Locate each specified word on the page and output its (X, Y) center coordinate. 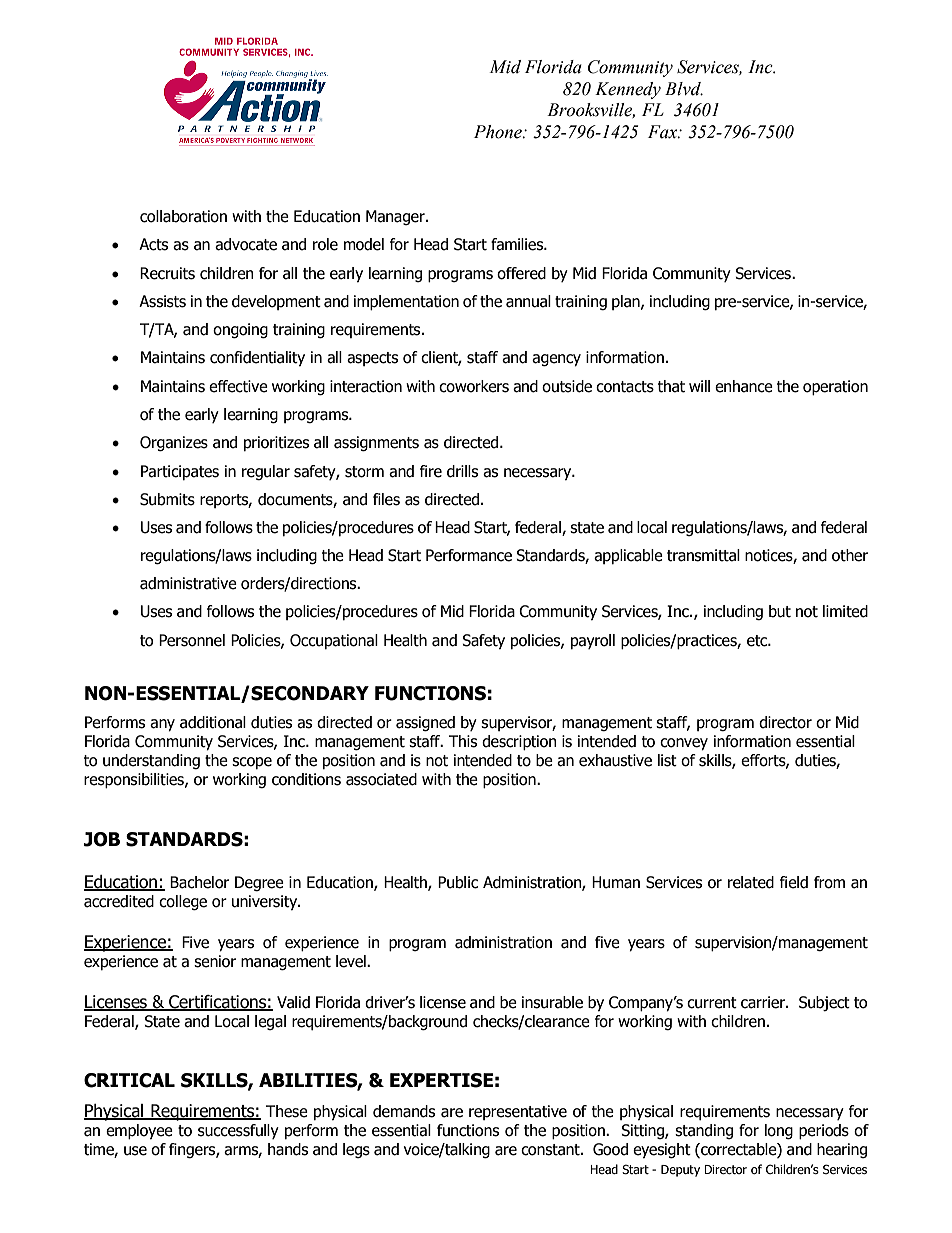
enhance (744, 386)
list (667, 760)
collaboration (183, 216)
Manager (396, 217)
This (463, 741)
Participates (180, 472)
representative (518, 1112)
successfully (238, 1131)
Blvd (684, 89)
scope (252, 763)
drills (462, 471)
